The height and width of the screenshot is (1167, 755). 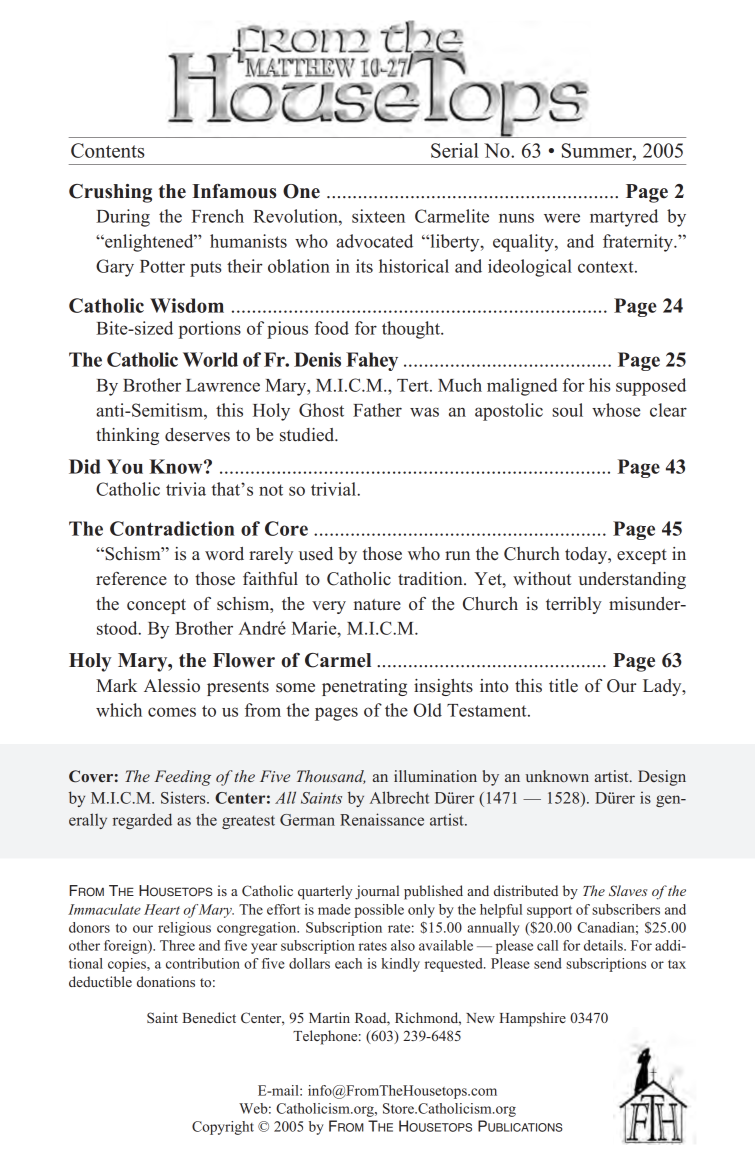 I want to click on today, so click(x=587, y=555).
